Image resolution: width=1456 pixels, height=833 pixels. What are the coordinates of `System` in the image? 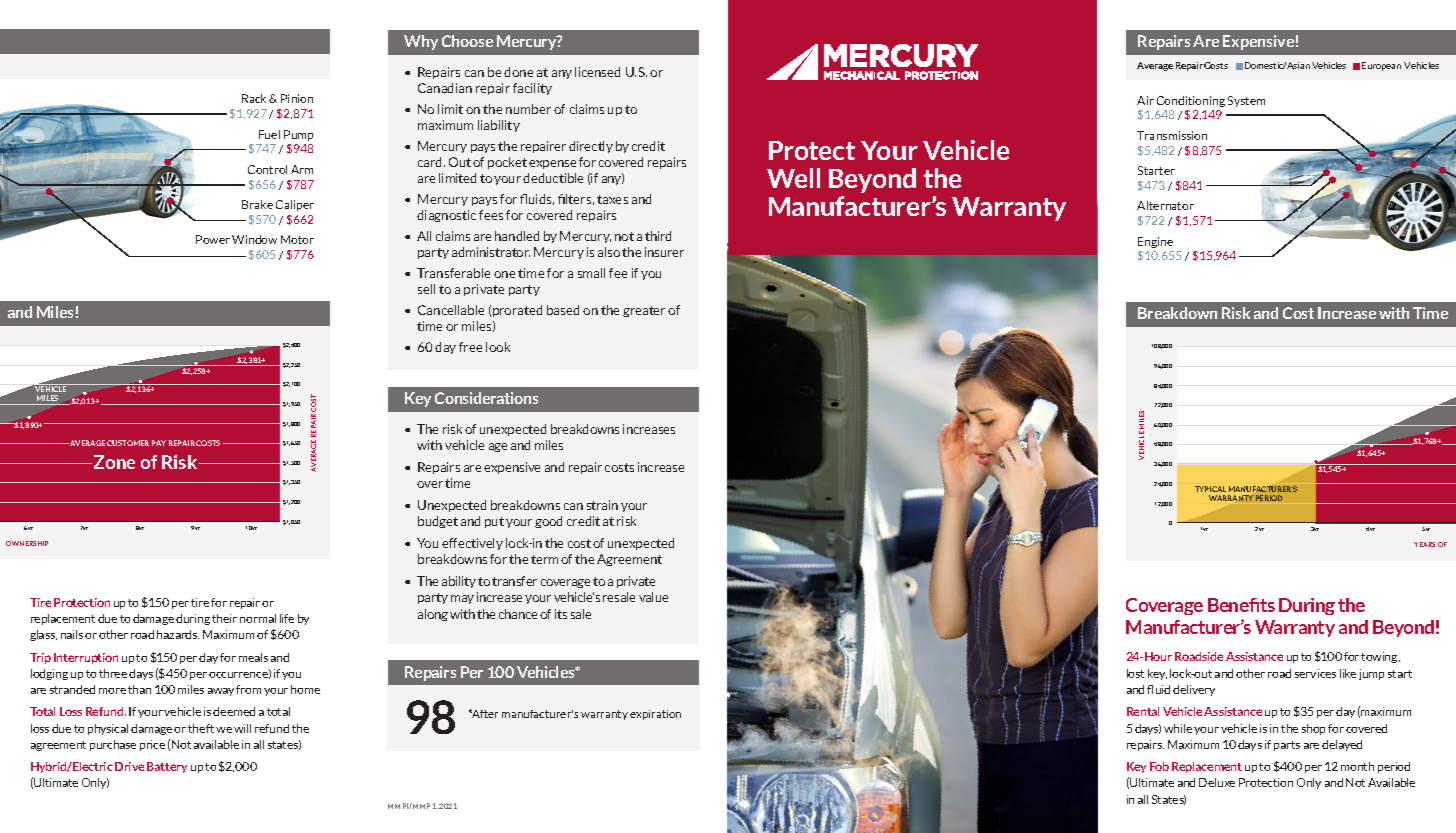 It's located at (1246, 101).
